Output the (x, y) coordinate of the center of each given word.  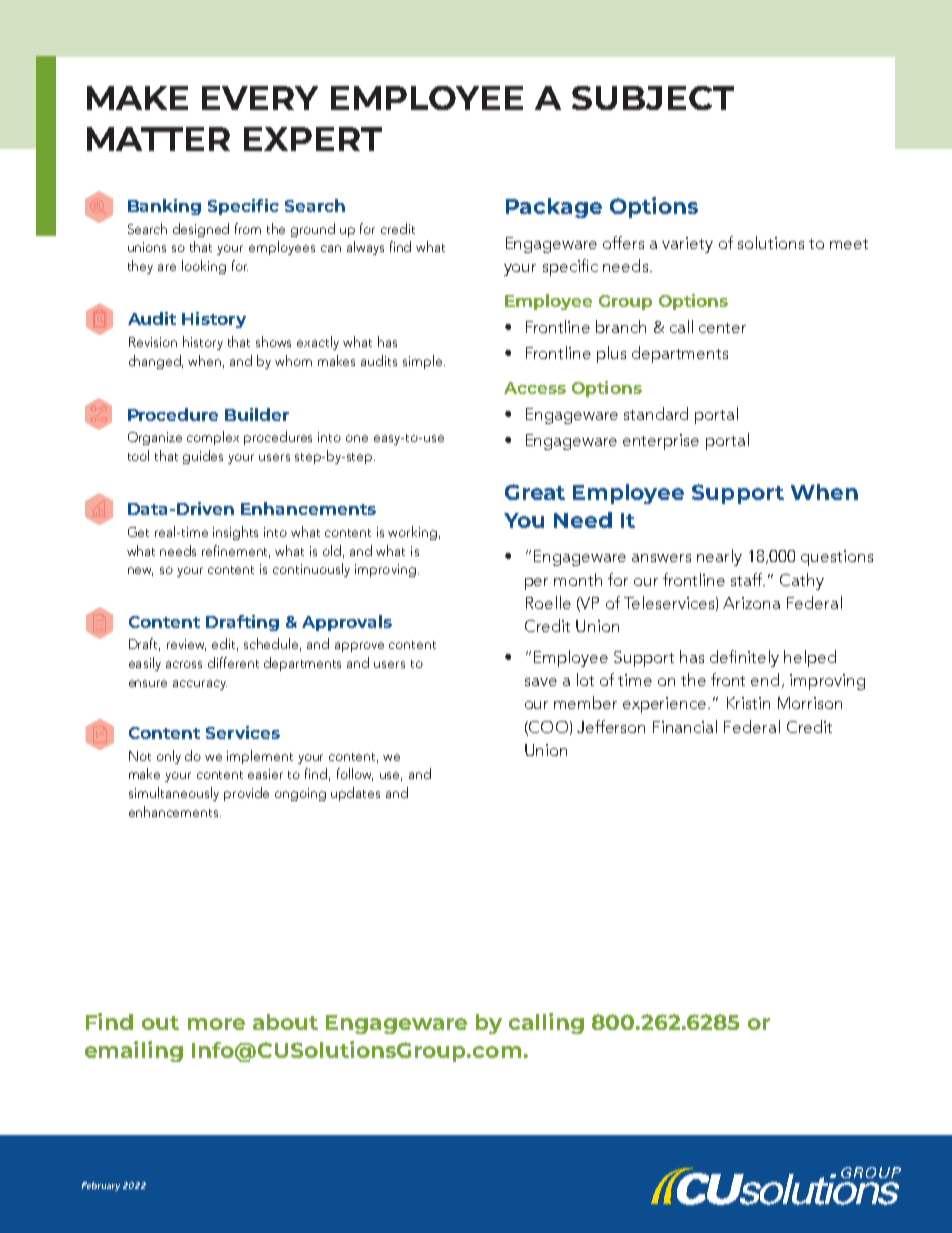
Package (554, 208)
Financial (685, 726)
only (169, 757)
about (285, 1022)
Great (535, 492)
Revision (153, 342)
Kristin (748, 703)
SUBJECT (653, 98)
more (216, 1024)
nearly (719, 557)
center (722, 328)
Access (535, 388)
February (101, 1186)
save (541, 682)
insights (235, 533)
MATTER (158, 139)
